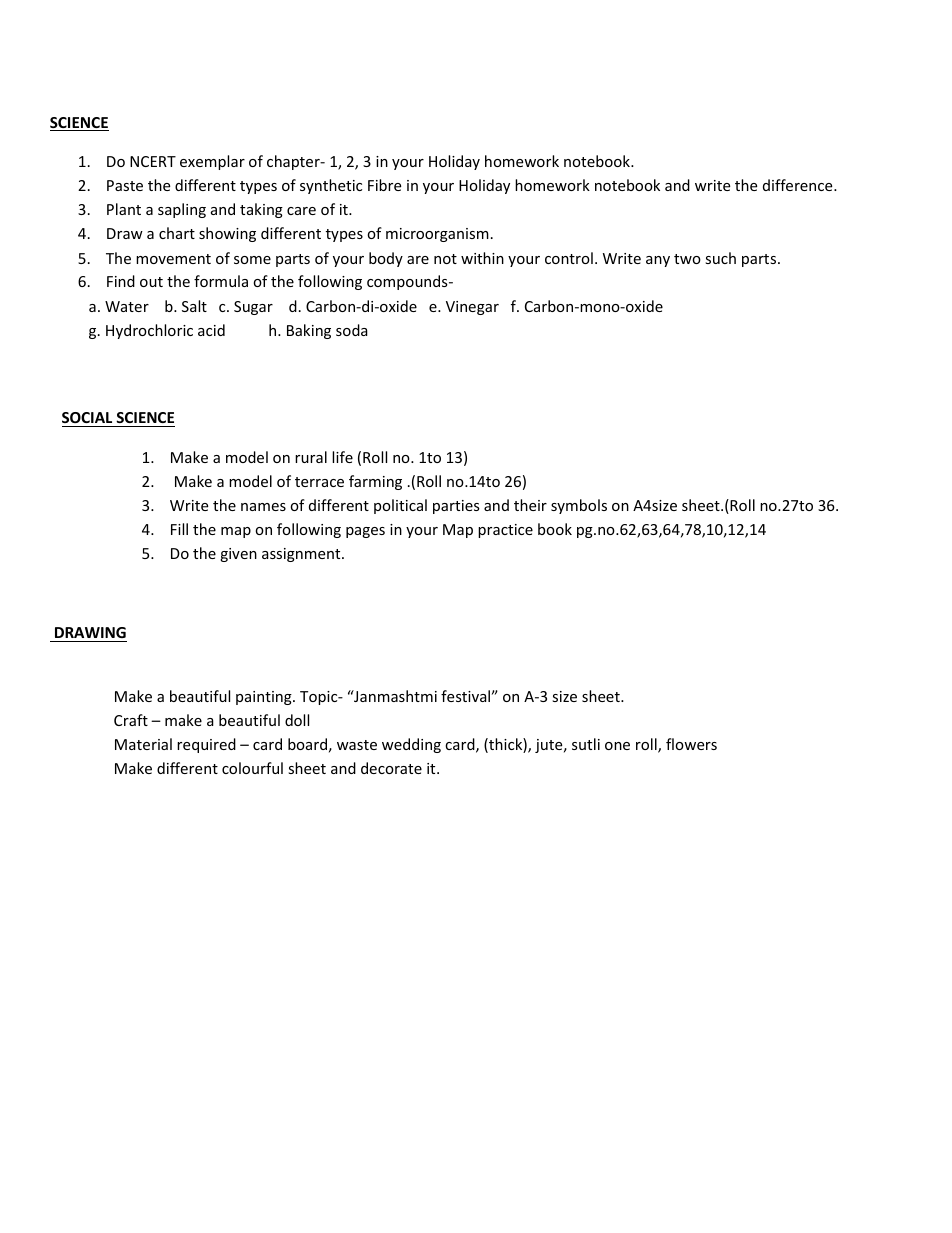  Describe the element at coordinates (579, 506) in the screenshot. I see `symbols` at that location.
